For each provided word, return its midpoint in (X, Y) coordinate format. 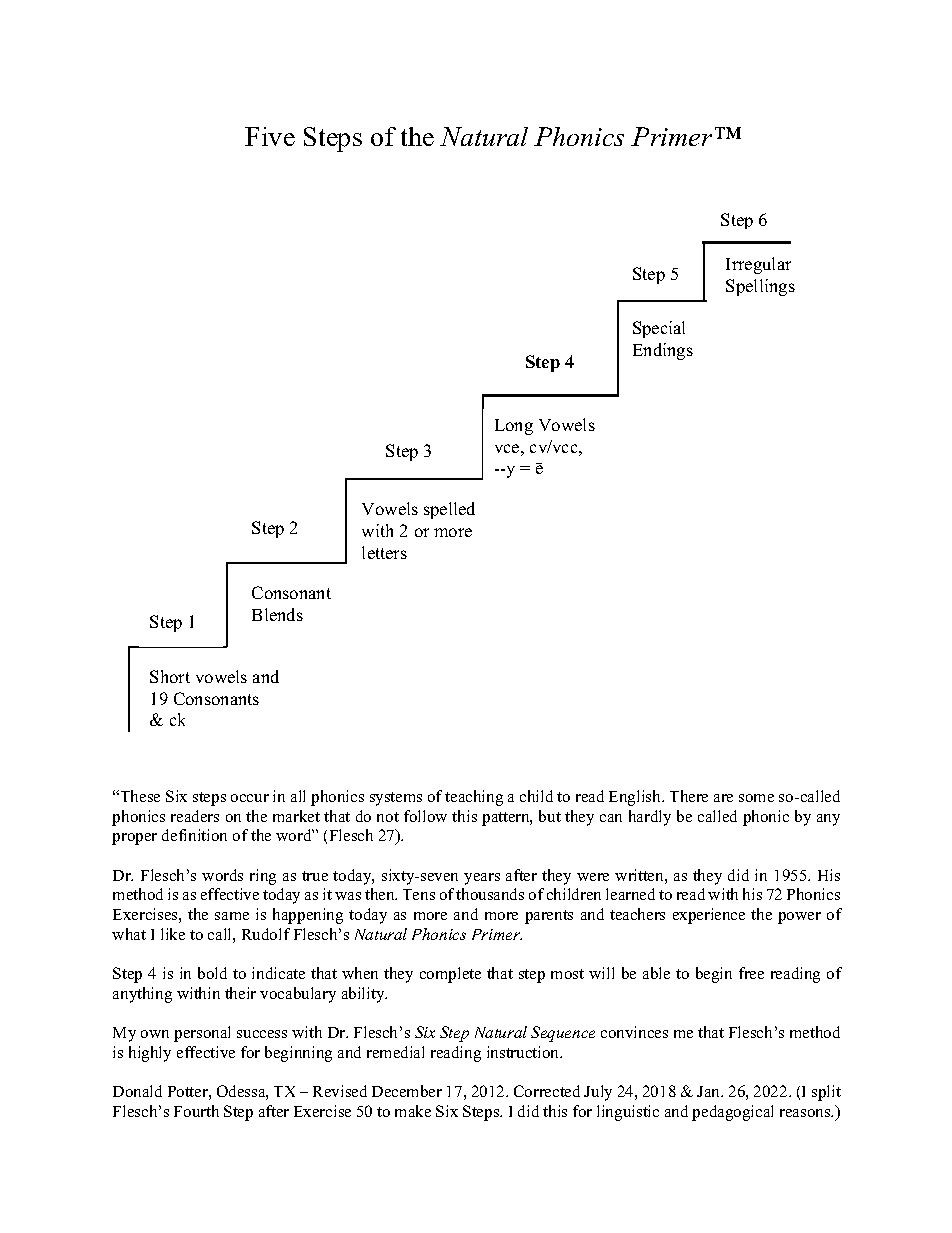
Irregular (758, 265)
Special (659, 329)
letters (384, 552)
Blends (277, 614)
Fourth (196, 1111)
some (756, 798)
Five (270, 136)
